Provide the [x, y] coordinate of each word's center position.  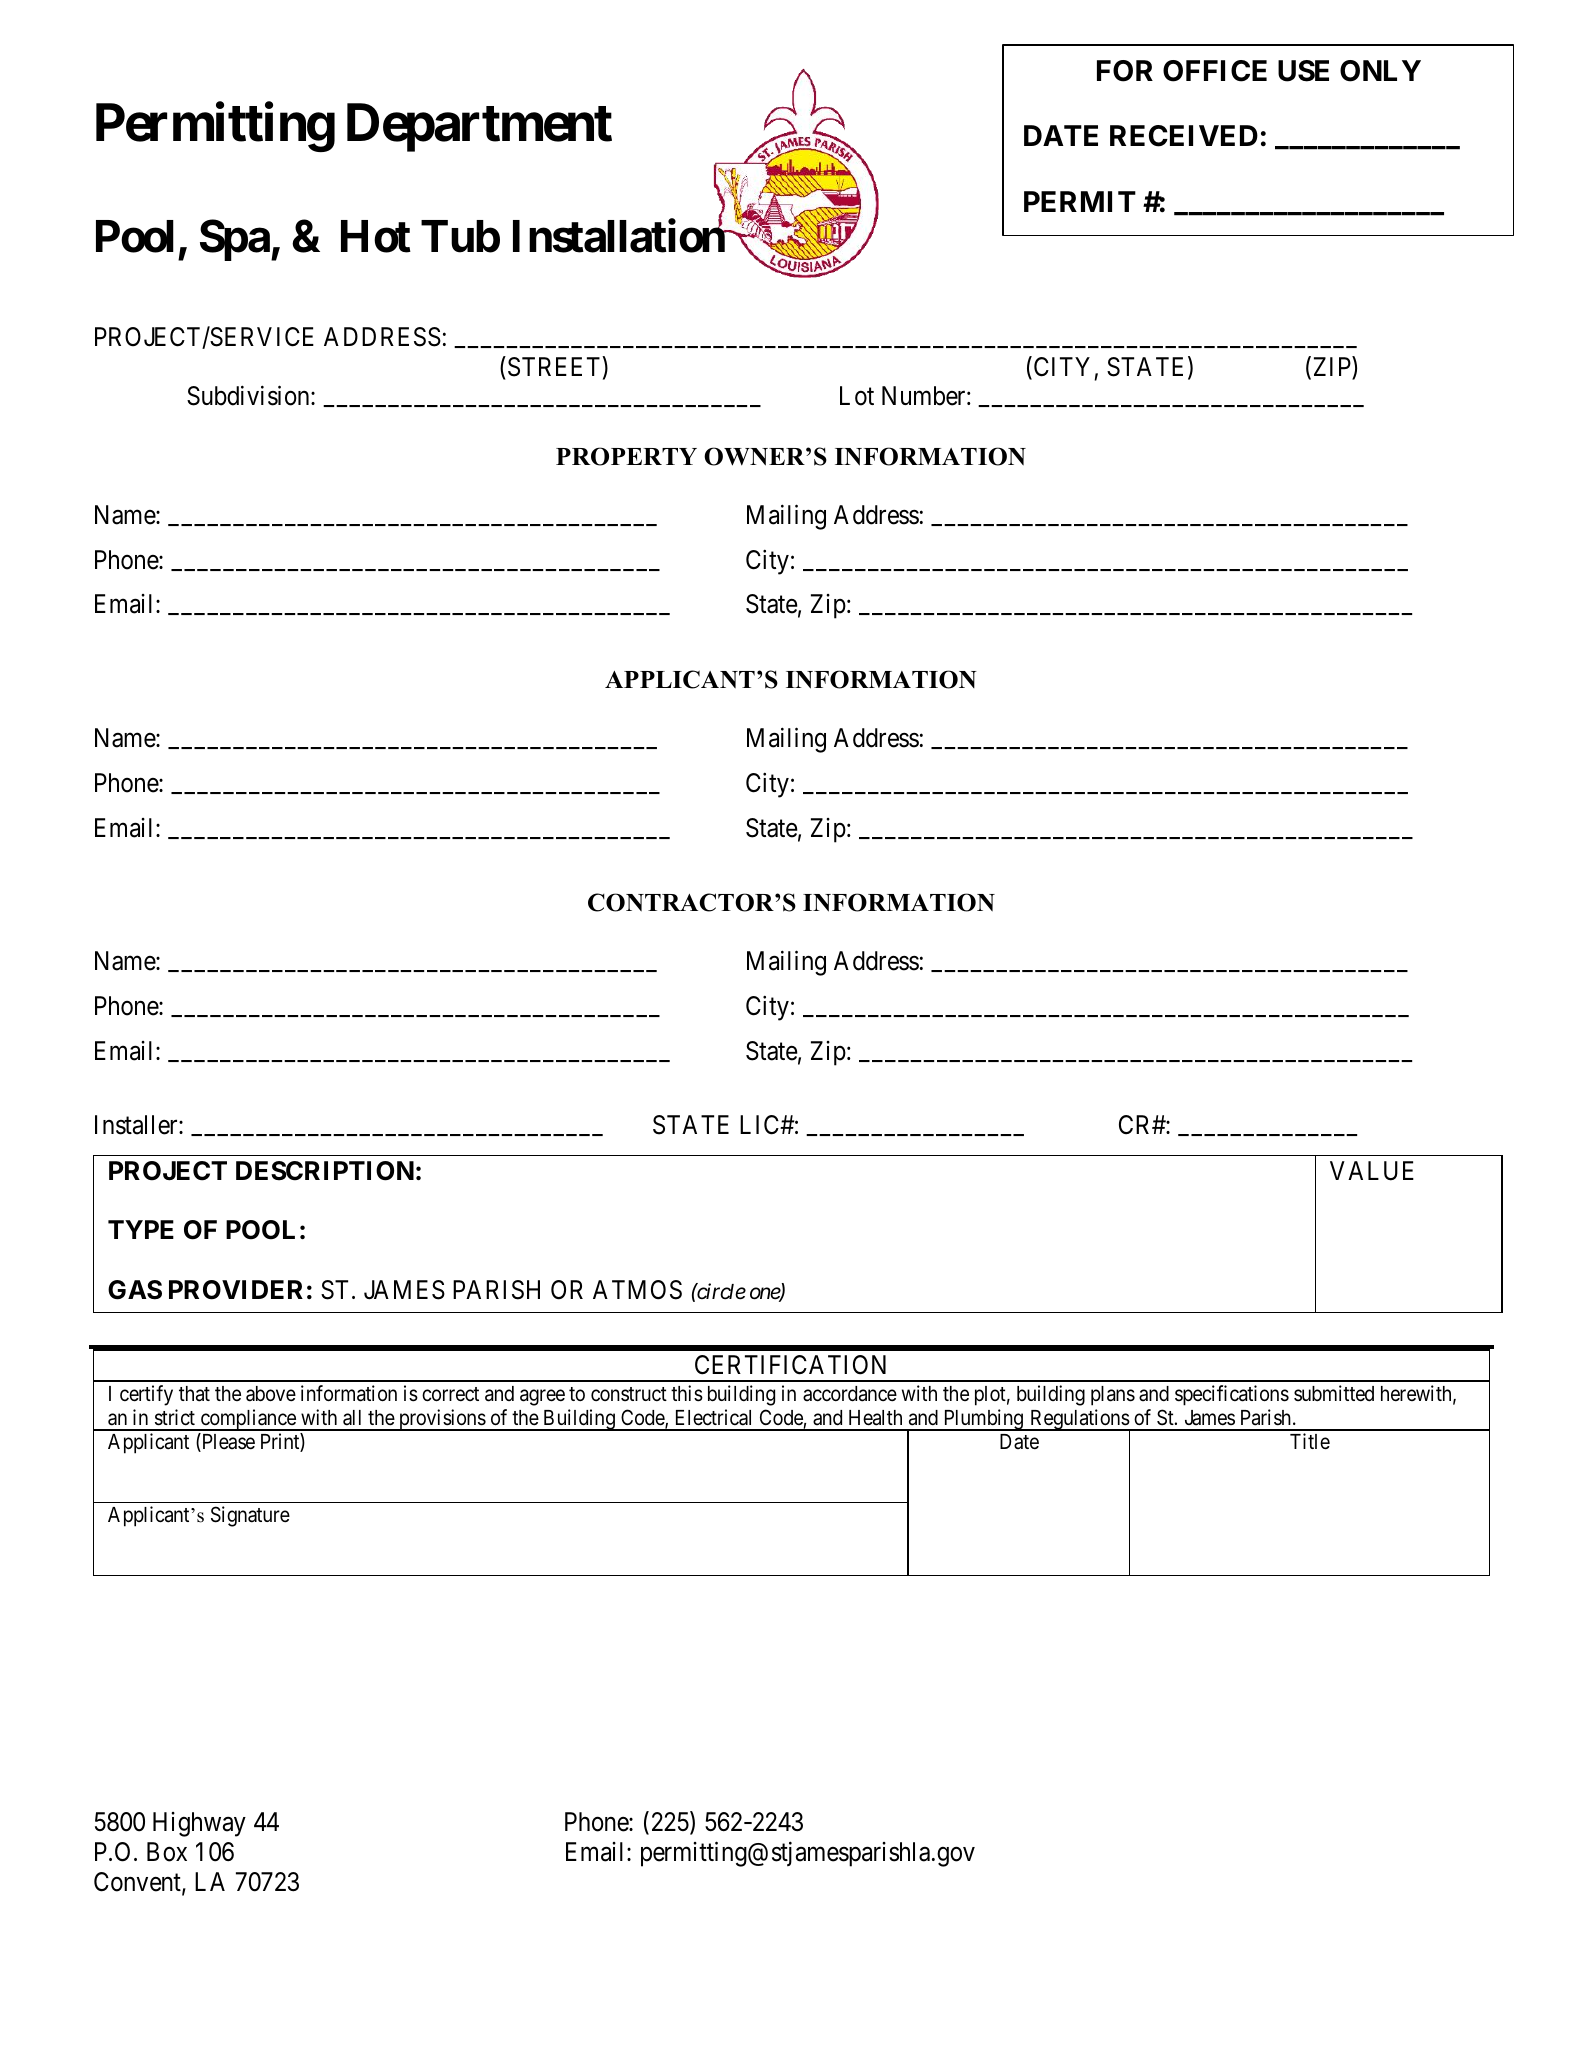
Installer [137, 1125]
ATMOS [637, 1290]
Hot [376, 237]
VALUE [1372, 1171]
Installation [620, 236]
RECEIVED [1184, 136]
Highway [199, 1824]
